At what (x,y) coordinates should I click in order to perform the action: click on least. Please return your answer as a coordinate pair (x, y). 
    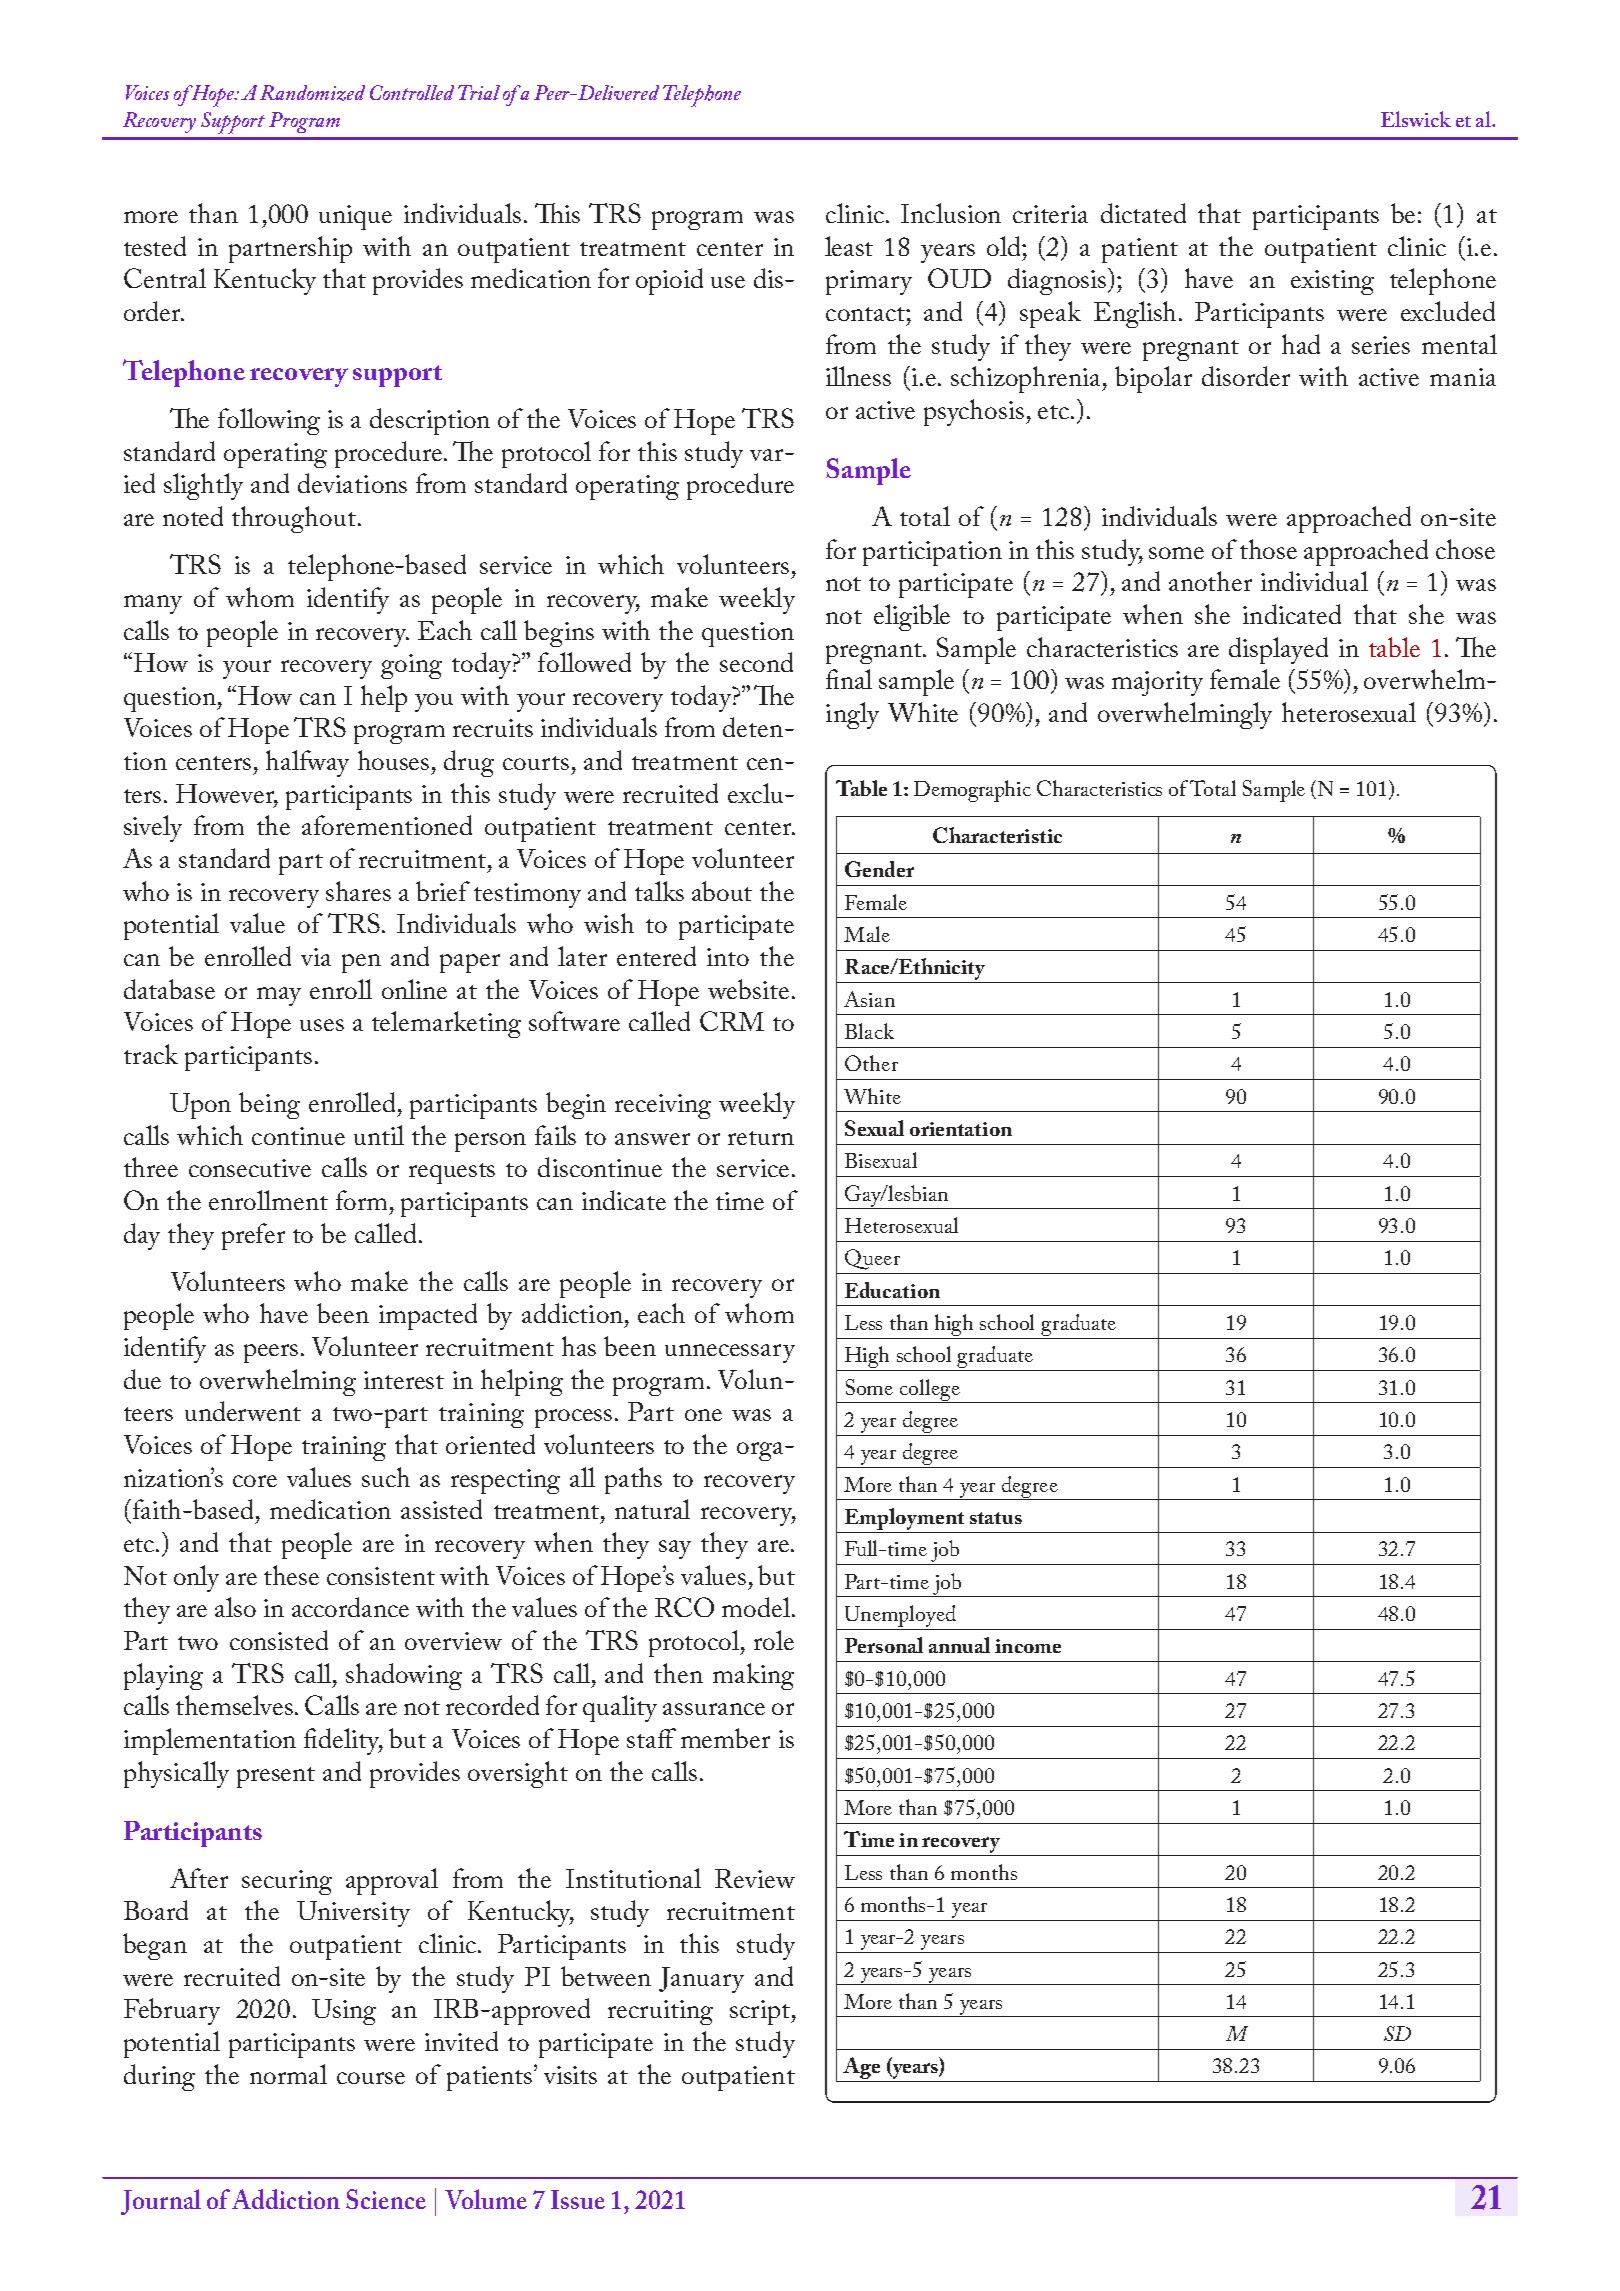
    Looking at the image, I should click on (849, 246).
